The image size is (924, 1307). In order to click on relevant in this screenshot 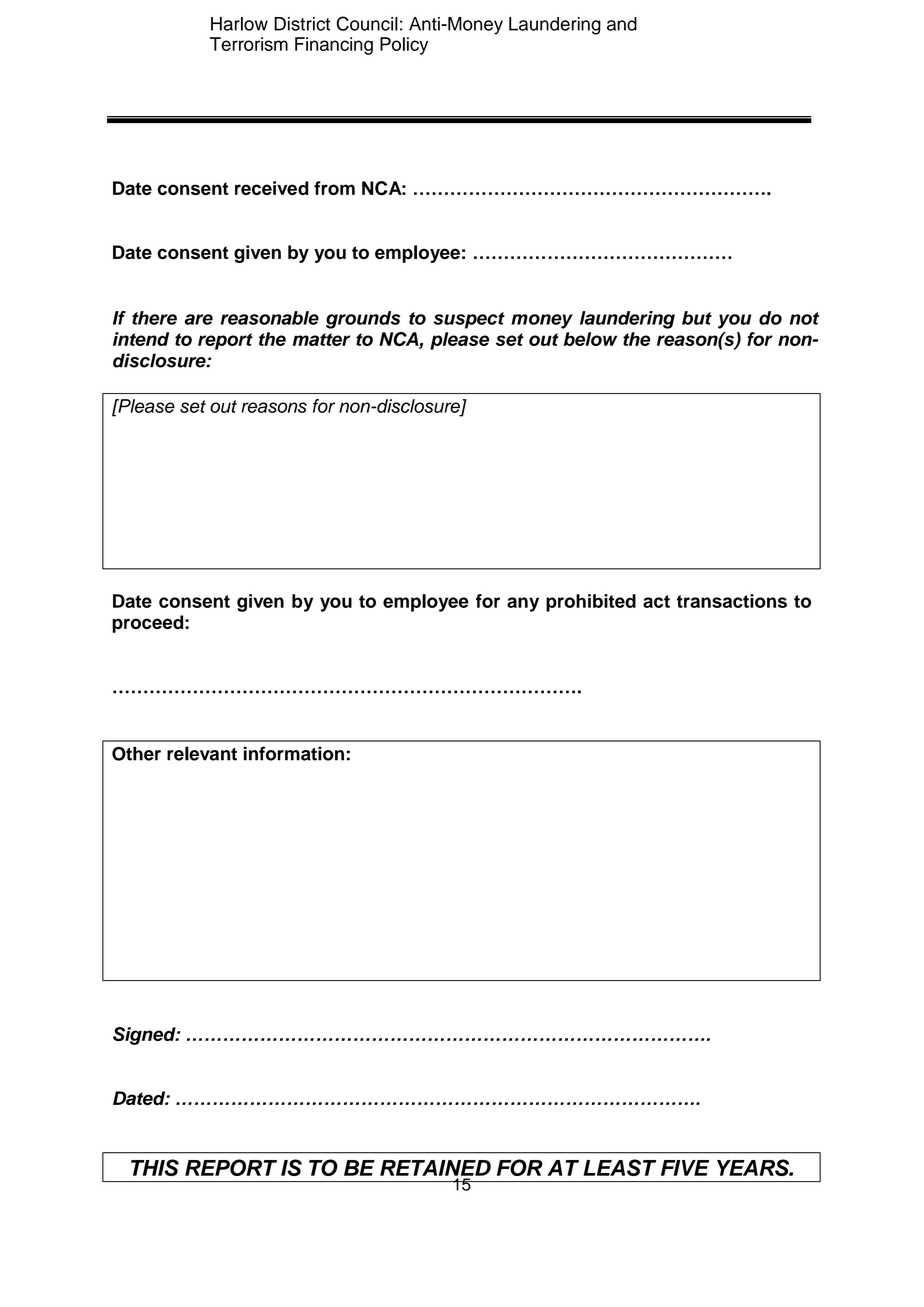, I will do `click(202, 753)`.
